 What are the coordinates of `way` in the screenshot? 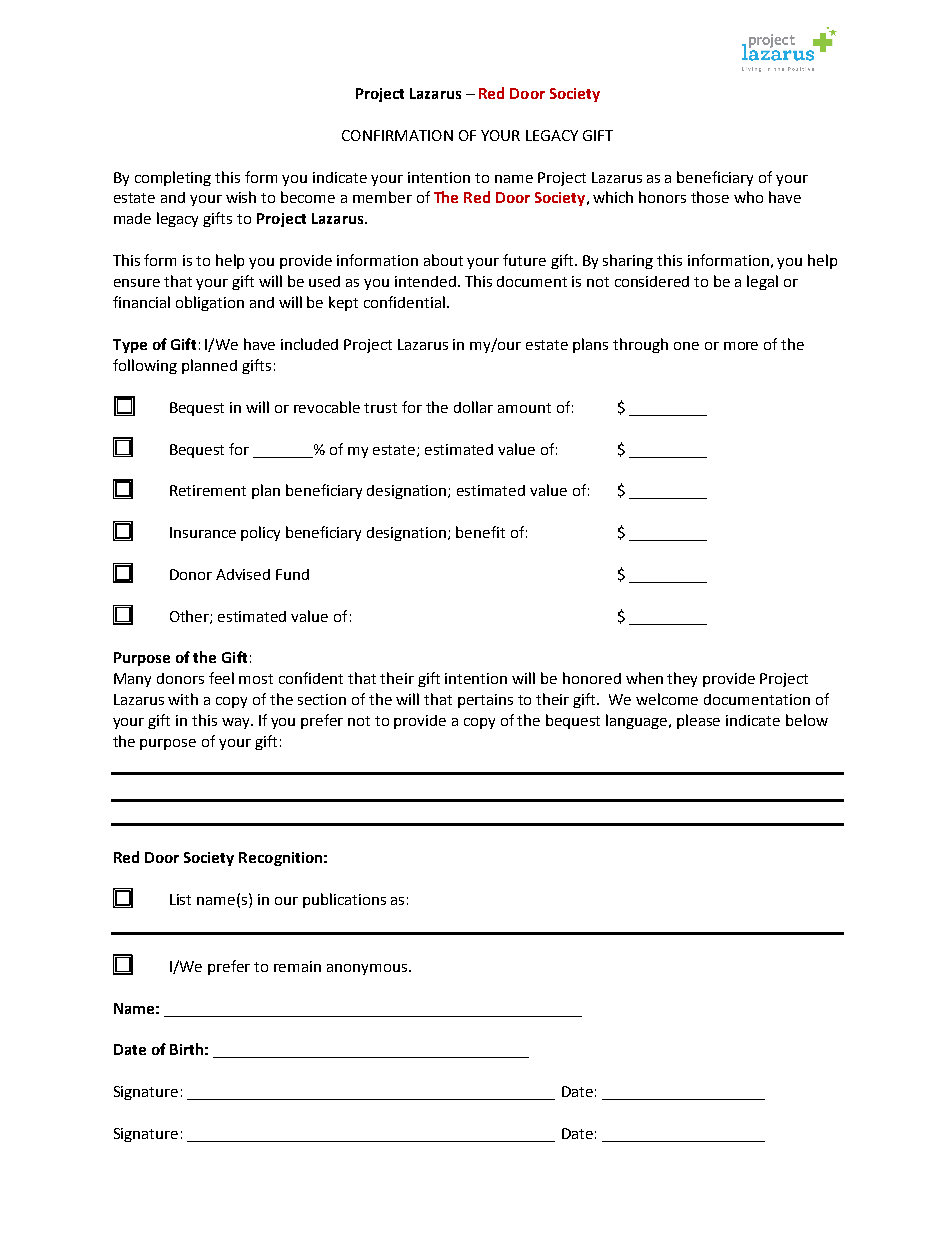 It's located at (237, 723).
